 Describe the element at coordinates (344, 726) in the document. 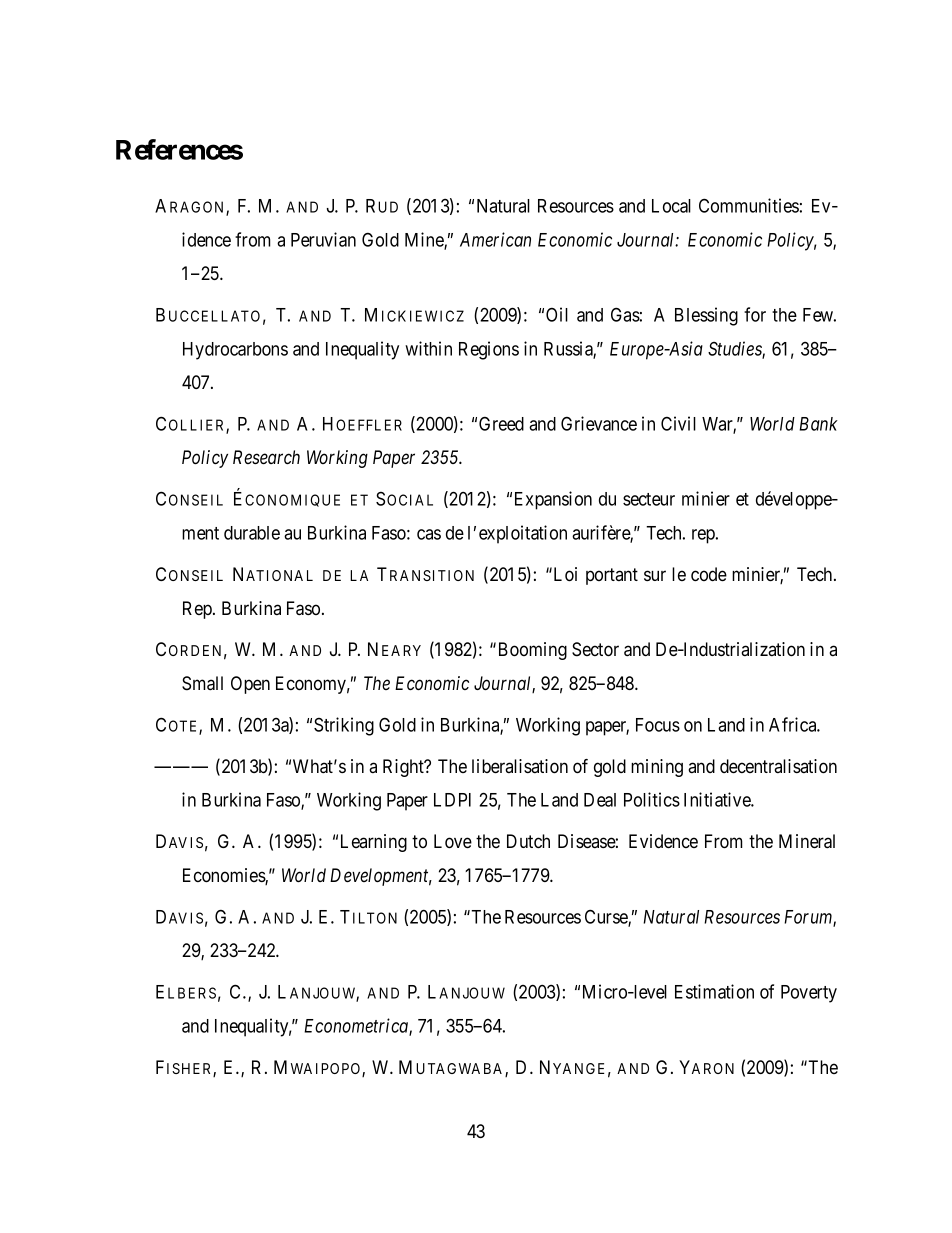

I see `Striking` at that location.
